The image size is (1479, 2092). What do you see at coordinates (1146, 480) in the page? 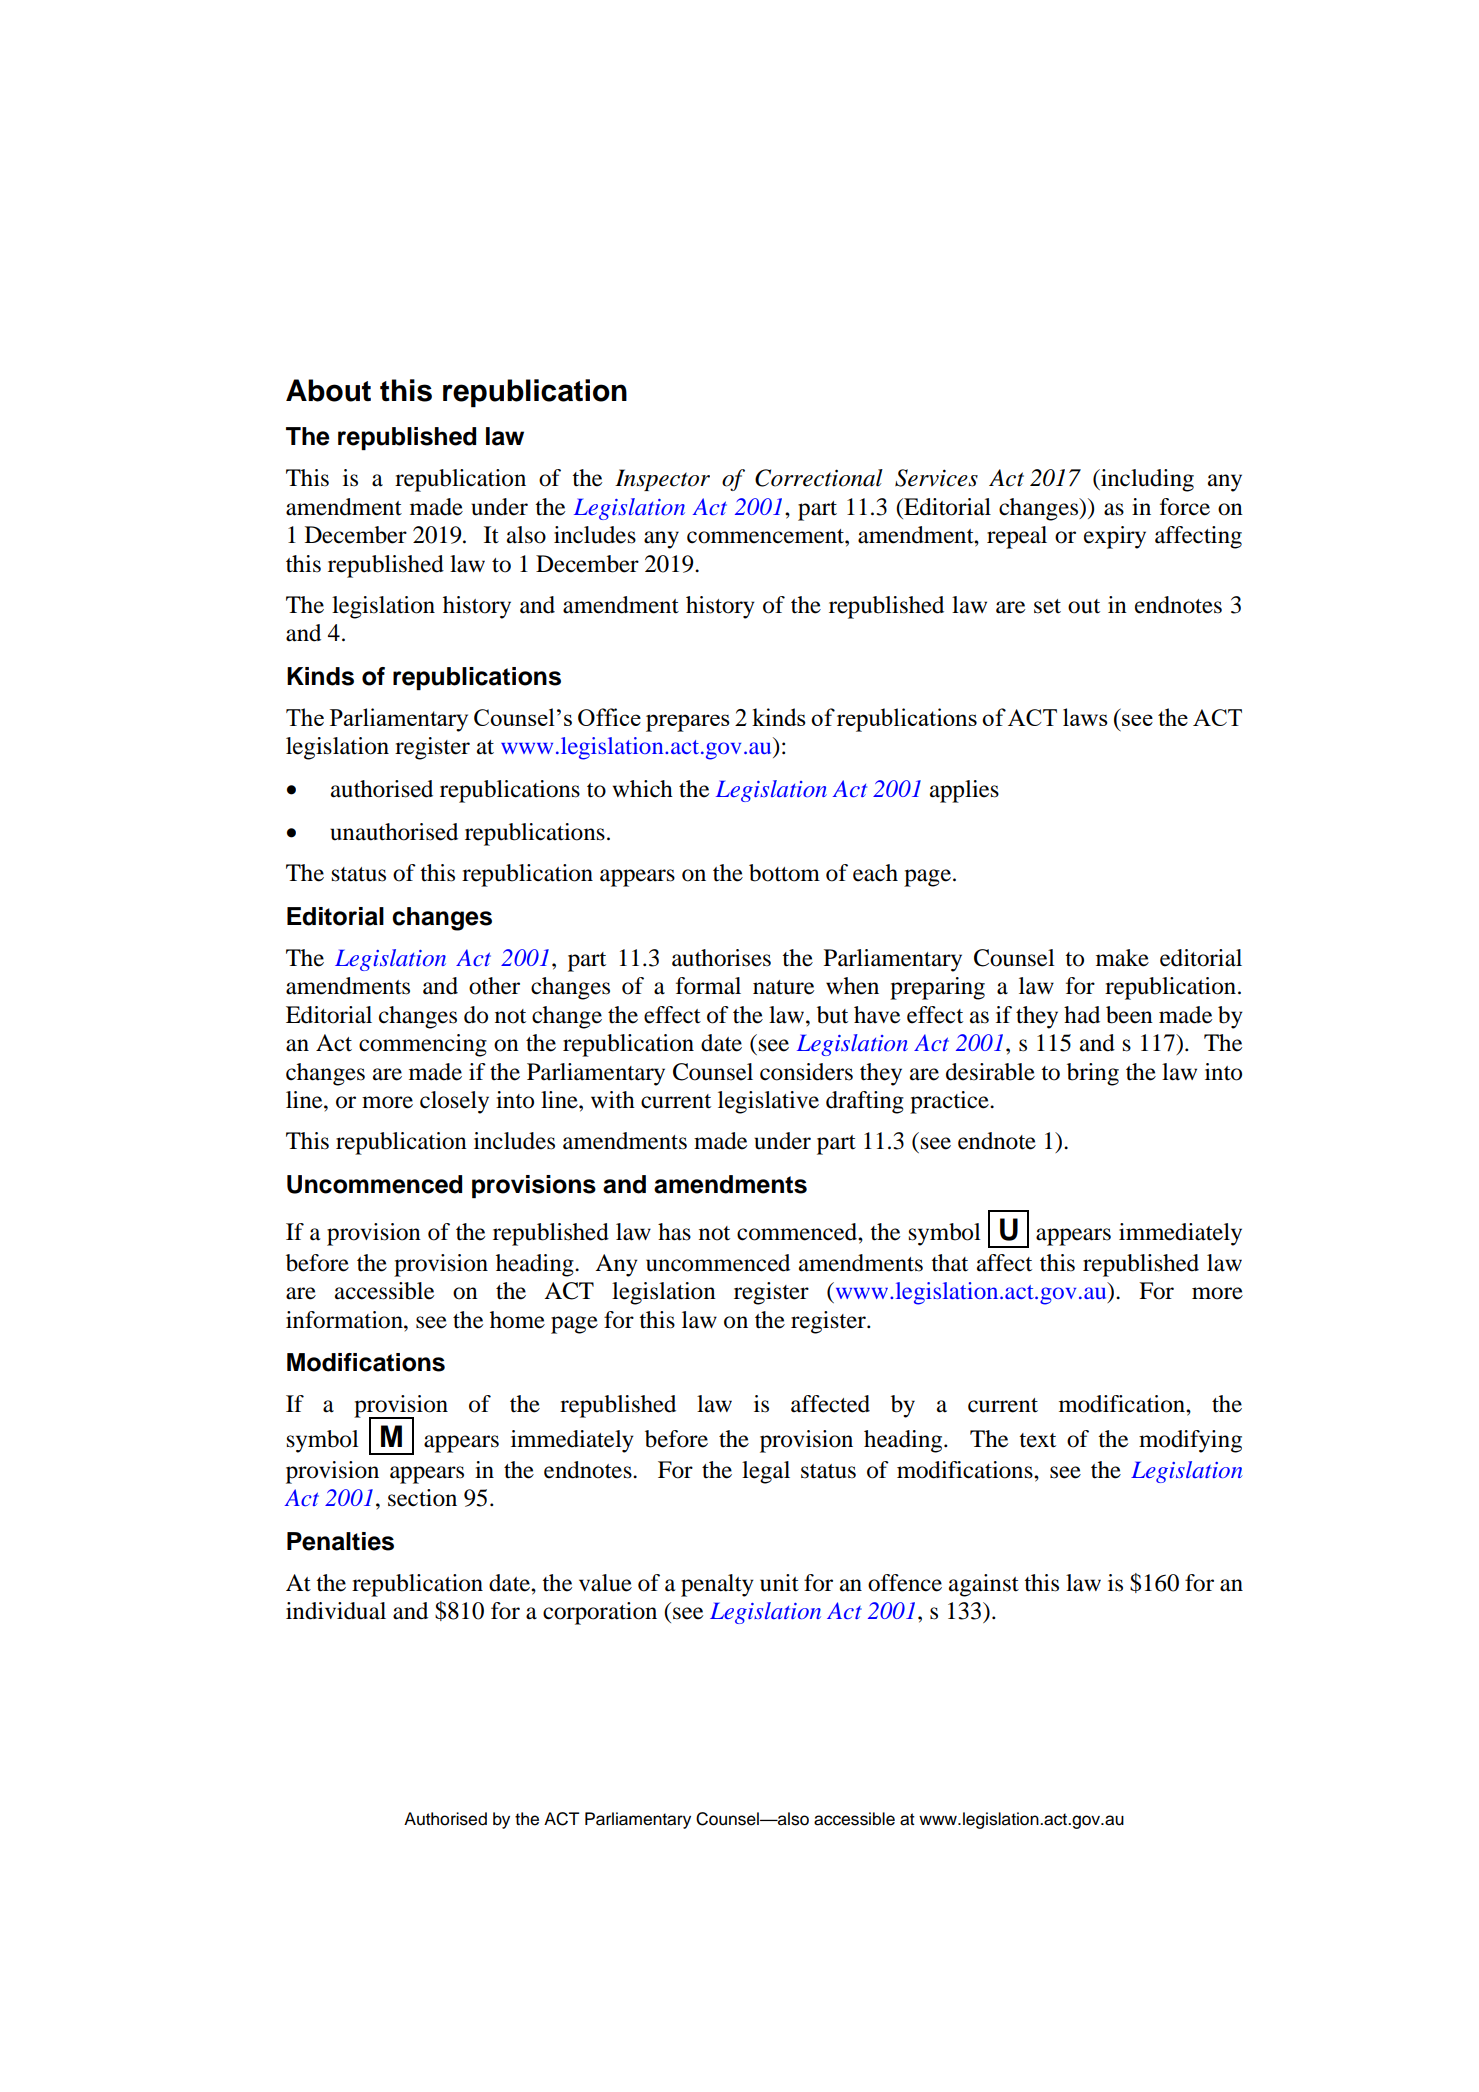
I see `including` at bounding box center [1146, 480].
